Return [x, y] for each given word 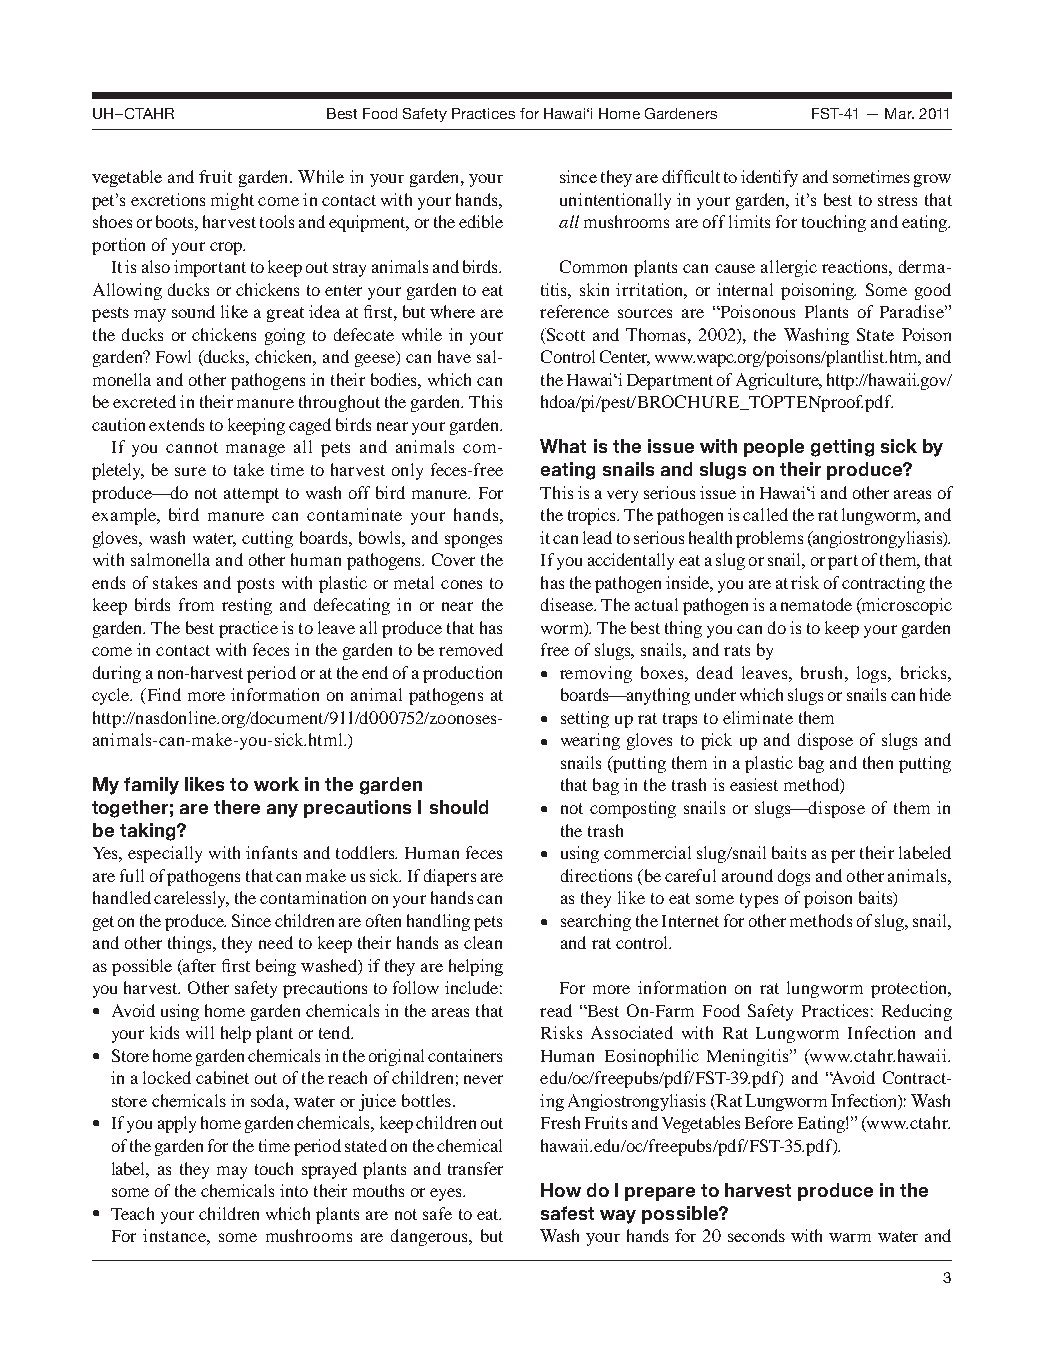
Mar [899, 113]
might [232, 201]
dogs [794, 877]
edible [481, 221]
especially [165, 854]
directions [596, 875]
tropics [593, 516]
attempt [251, 495]
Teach [132, 1213]
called [765, 514]
